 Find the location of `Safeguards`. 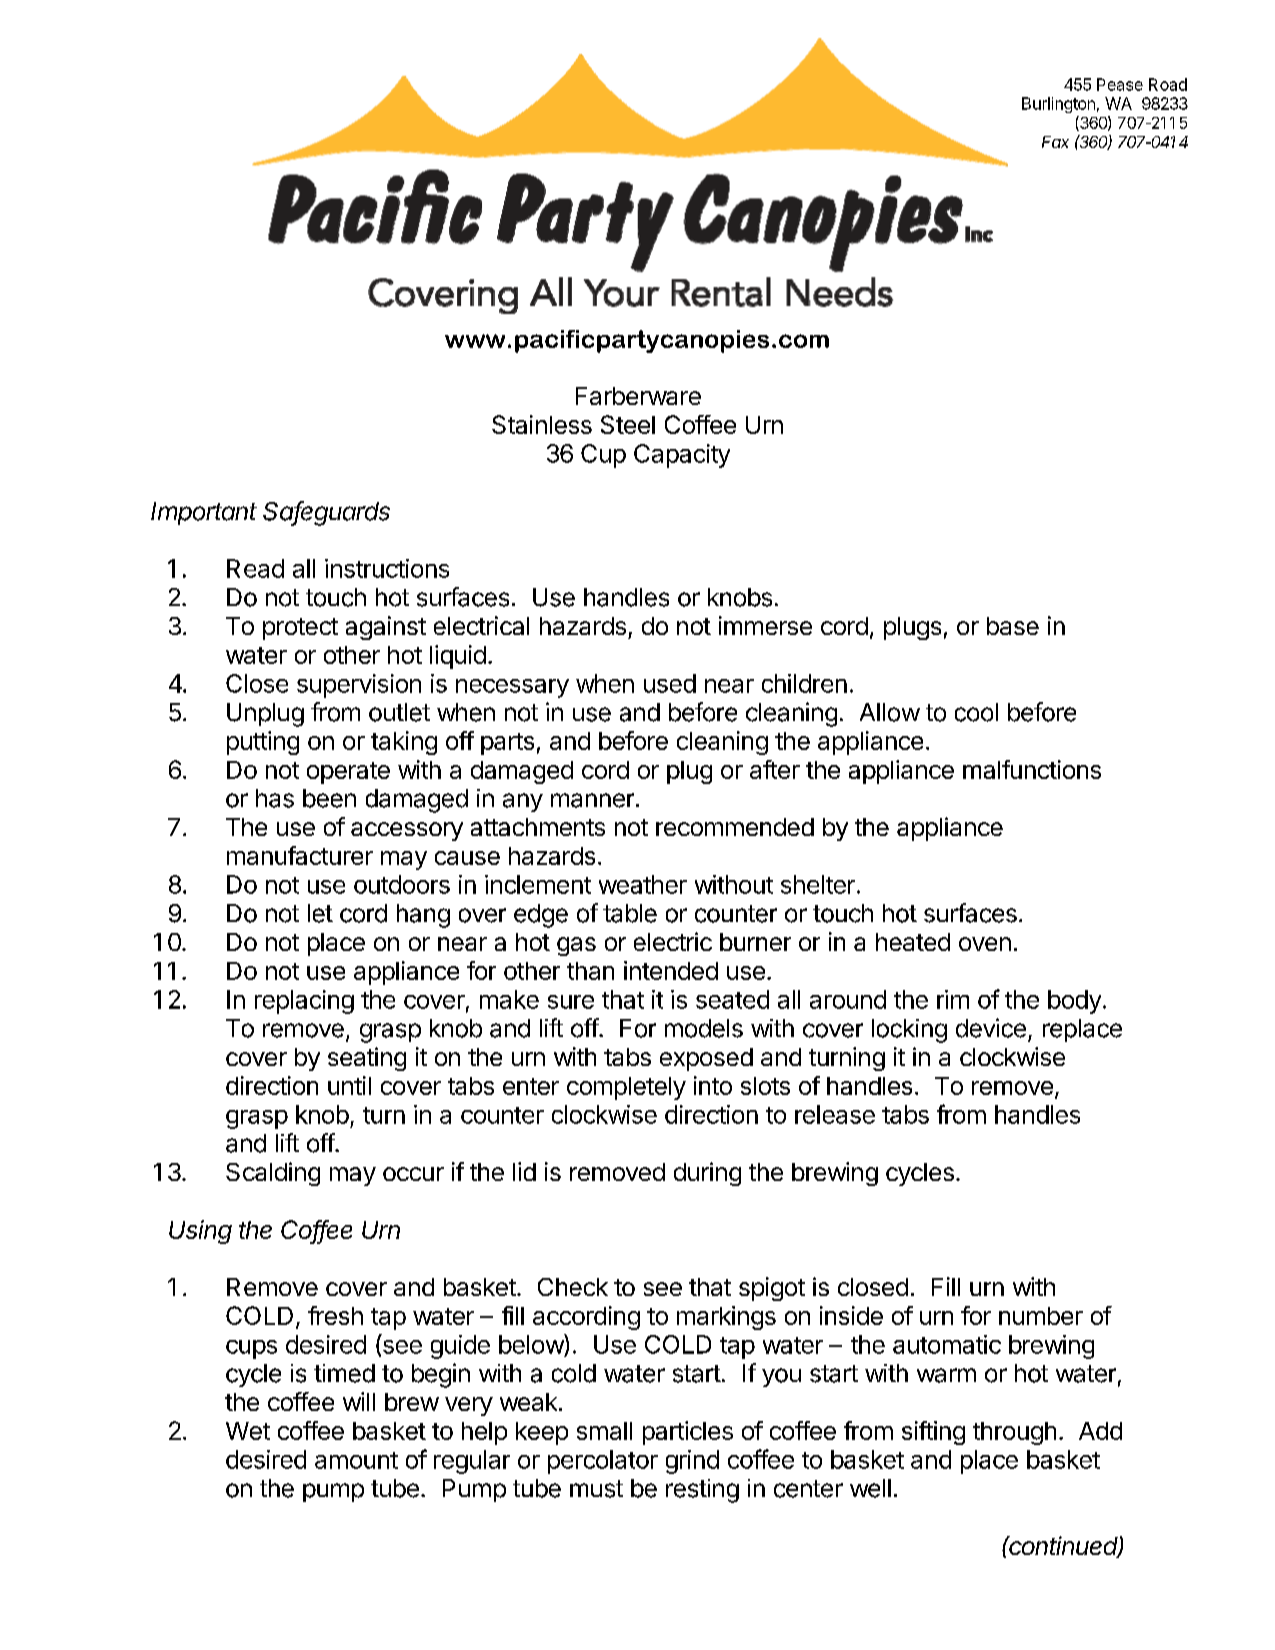

Safeguards is located at coordinates (326, 513).
